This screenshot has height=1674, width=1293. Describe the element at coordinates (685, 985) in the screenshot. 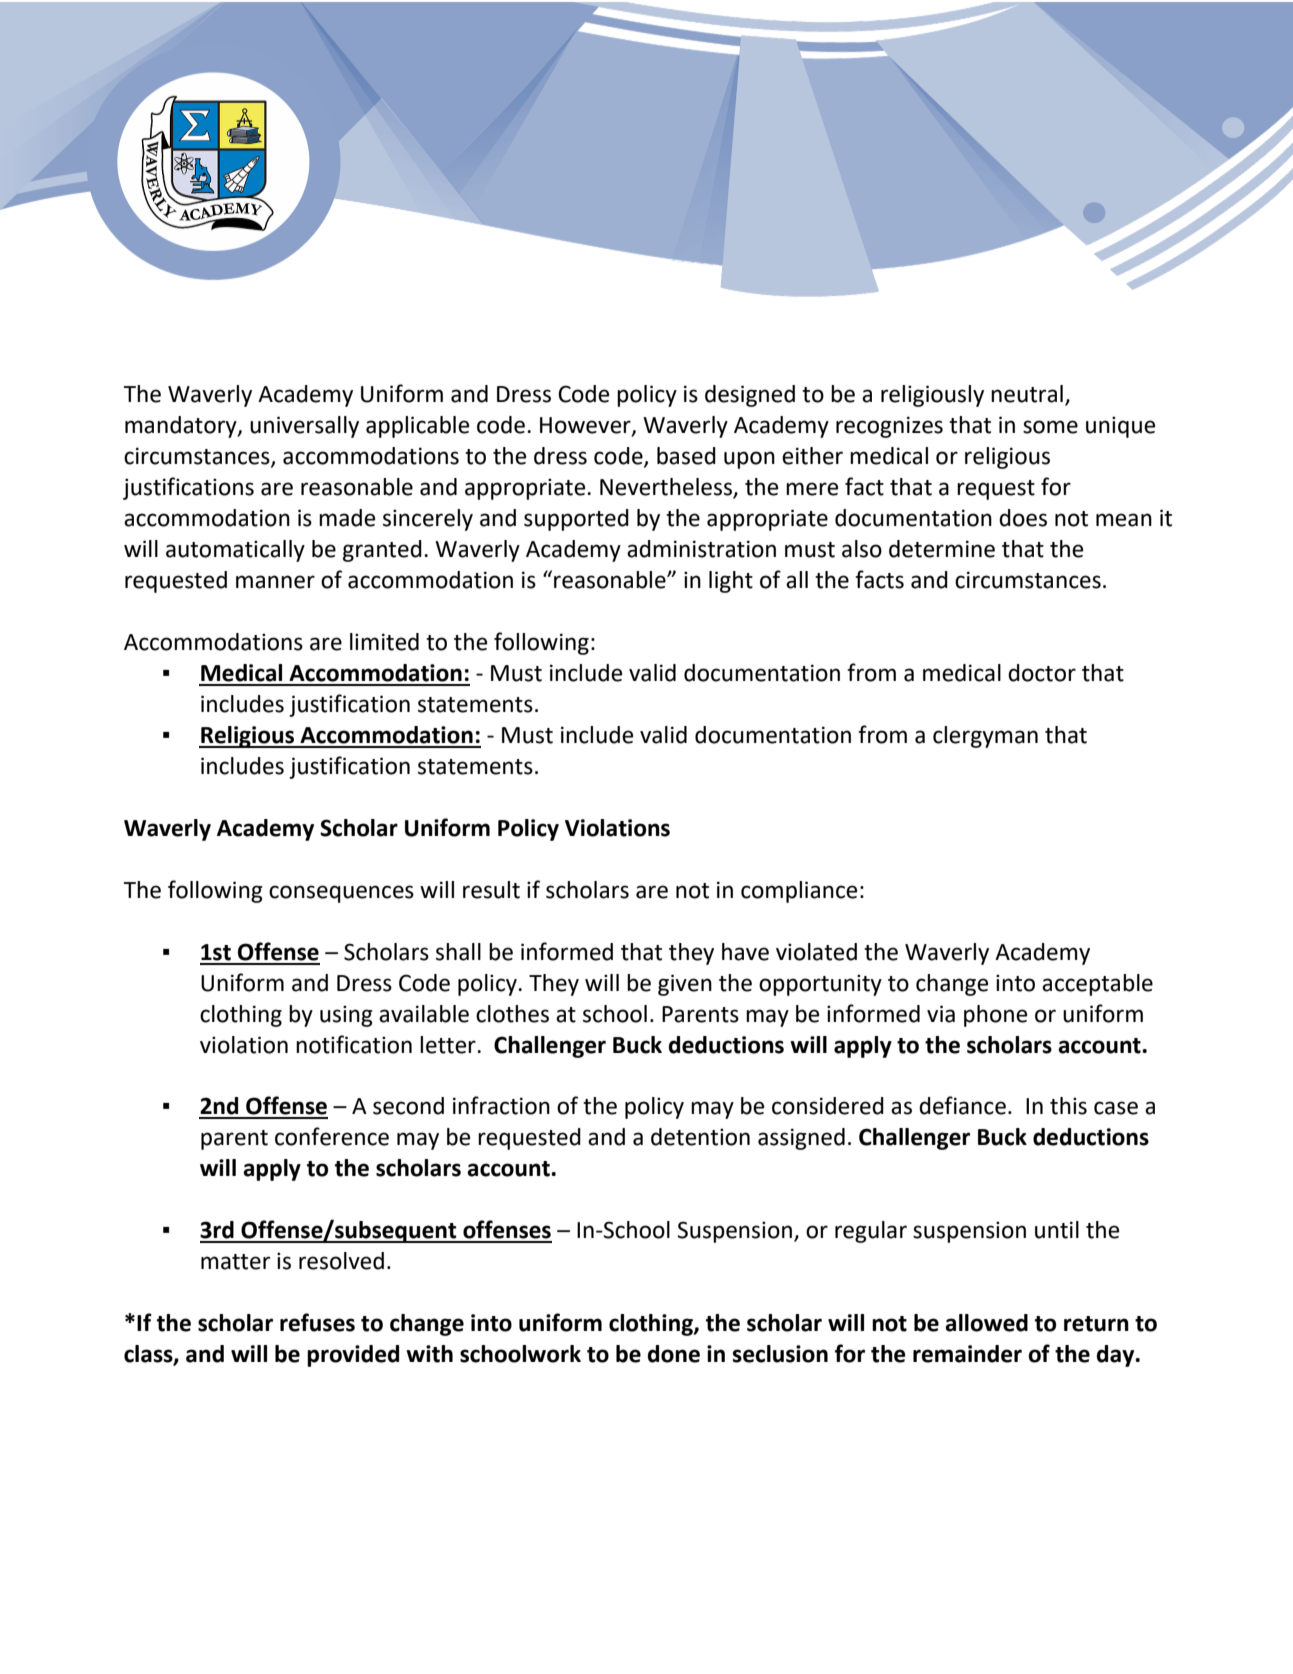

I see `given` at that location.
